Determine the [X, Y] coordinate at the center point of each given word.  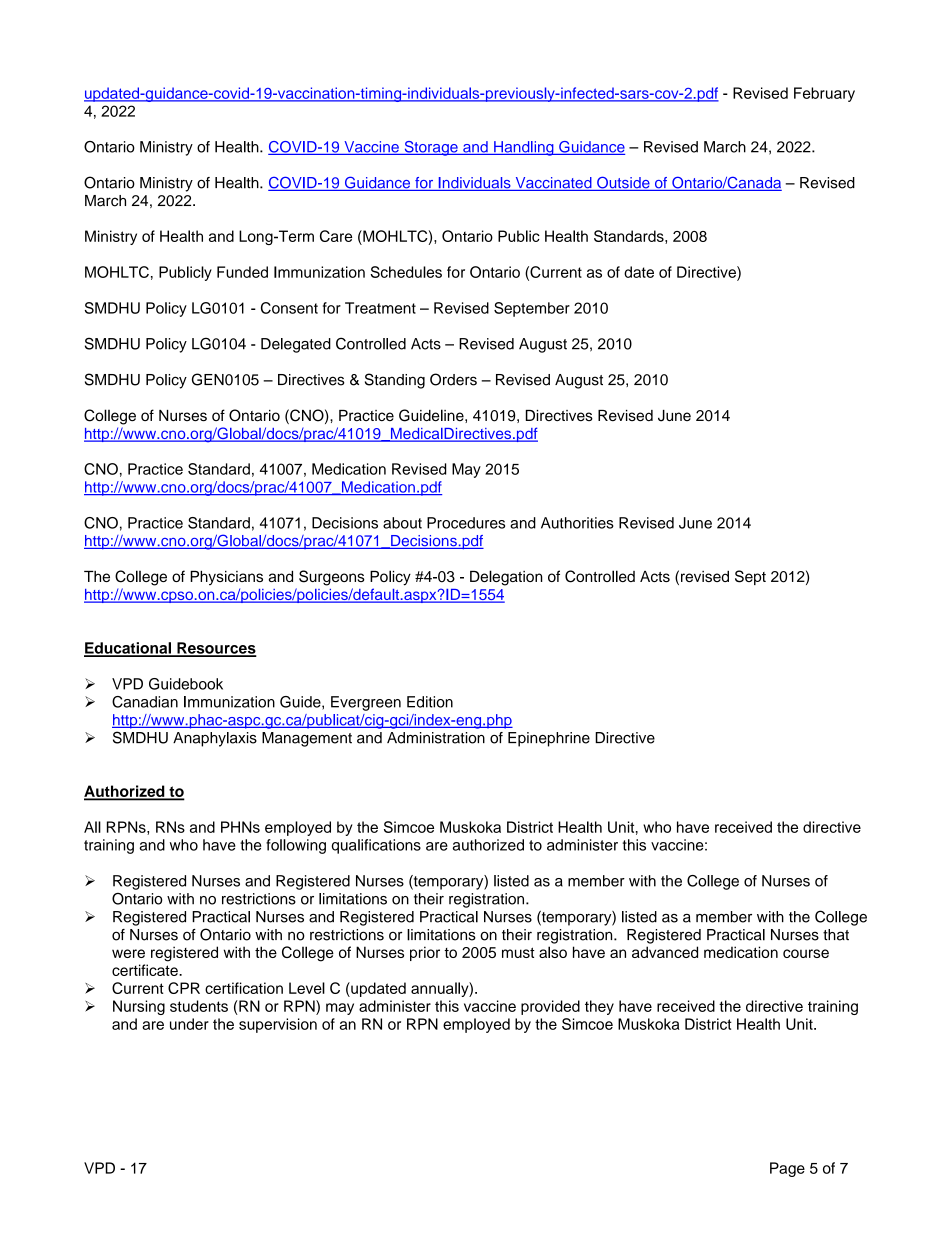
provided [550, 1007]
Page [787, 1169]
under [189, 1024]
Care [336, 236]
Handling [524, 148]
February [824, 94]
